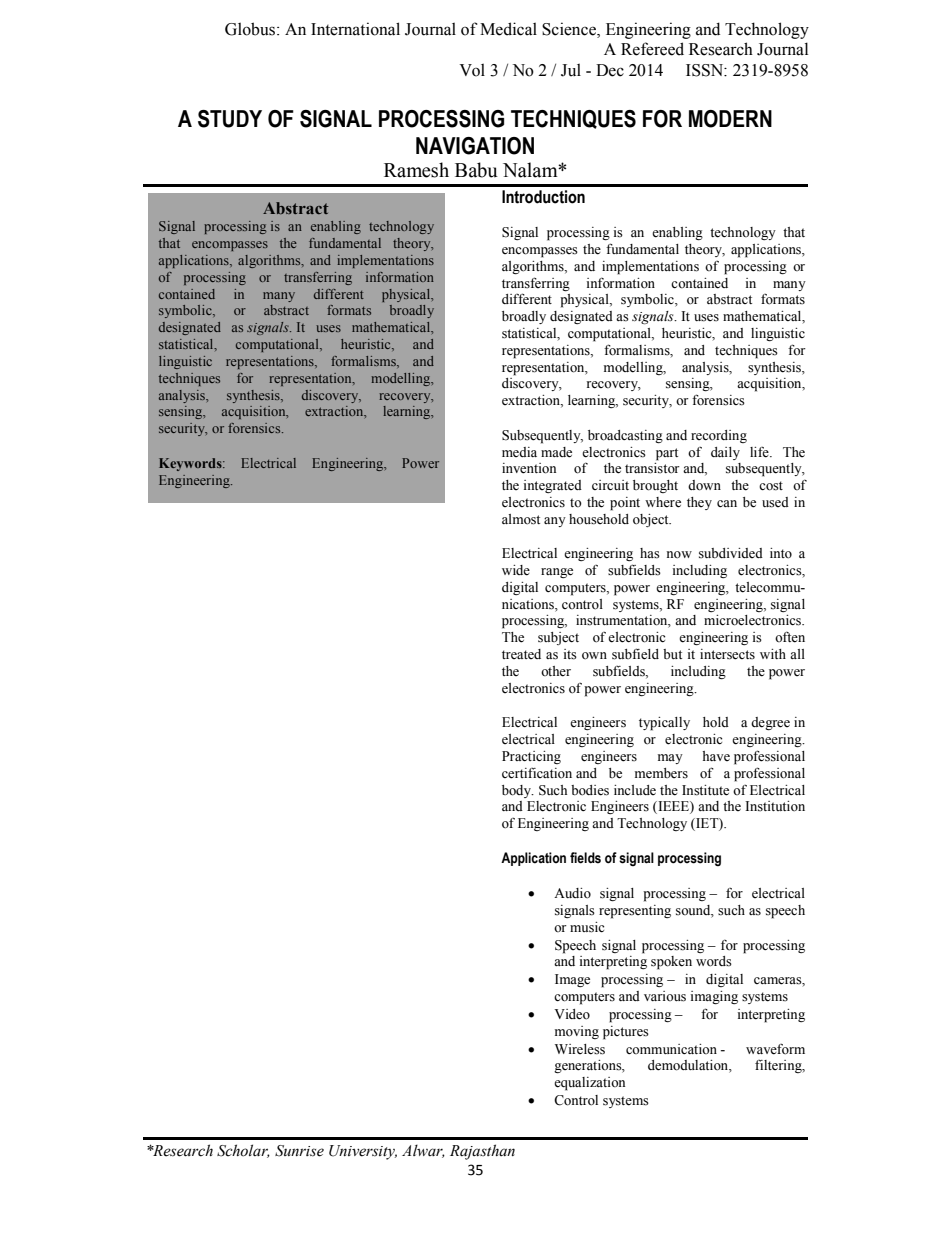 This image has height=1233, width=952. Describe the element at coordinates (299, 1151) in the image. I see `Sunrise` at that location.
